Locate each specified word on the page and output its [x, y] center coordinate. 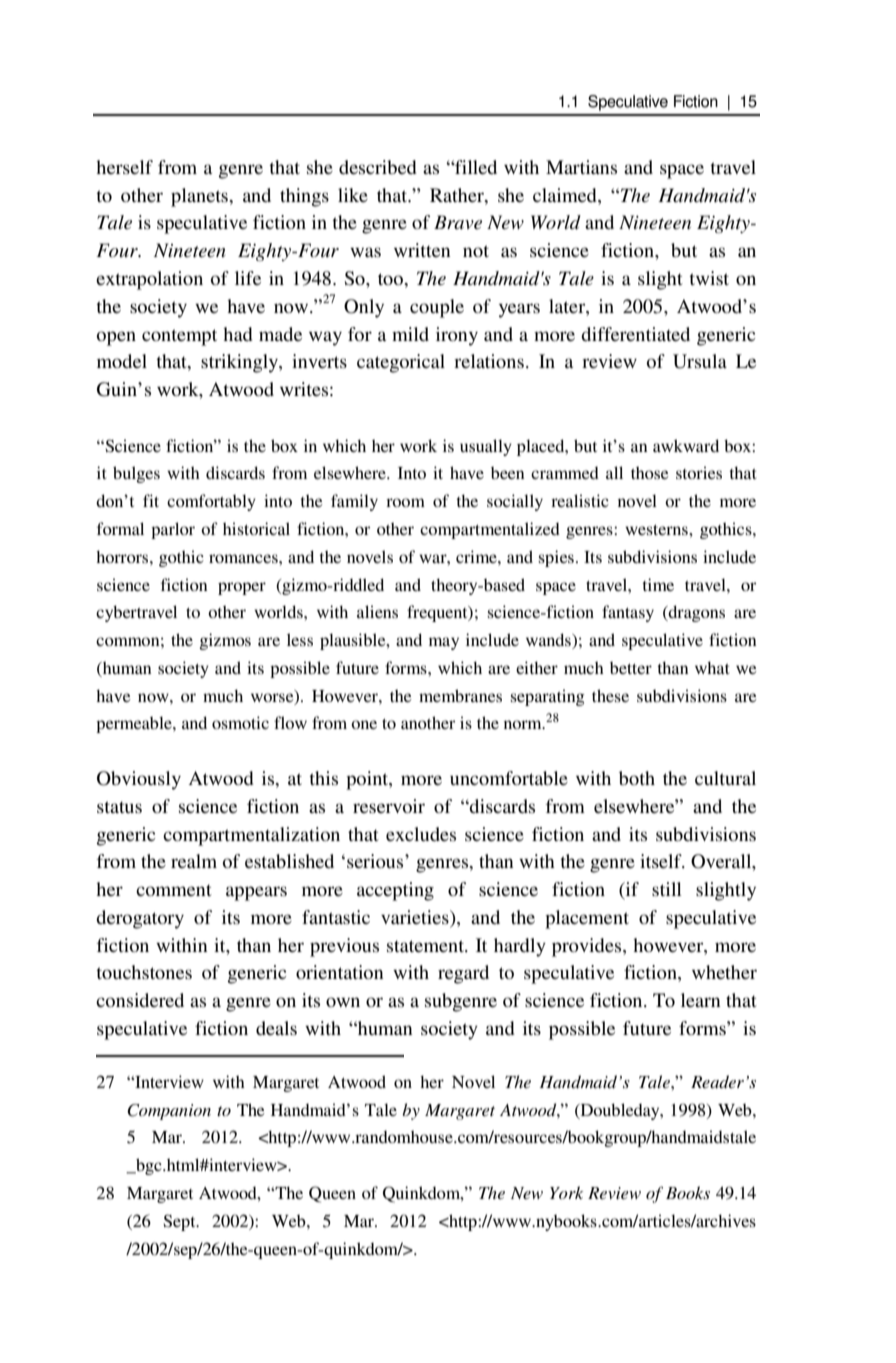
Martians [581, 167]
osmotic [240, 722]
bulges [136, 474]
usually [486, 447]
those [650, 472]
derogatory [140, 919]
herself [124, 167]
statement [426, 946]
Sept [180, 1222]
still [667, 889]
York [566, 1192]
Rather [458, 195]
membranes [460, 695]
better [631, 668]
